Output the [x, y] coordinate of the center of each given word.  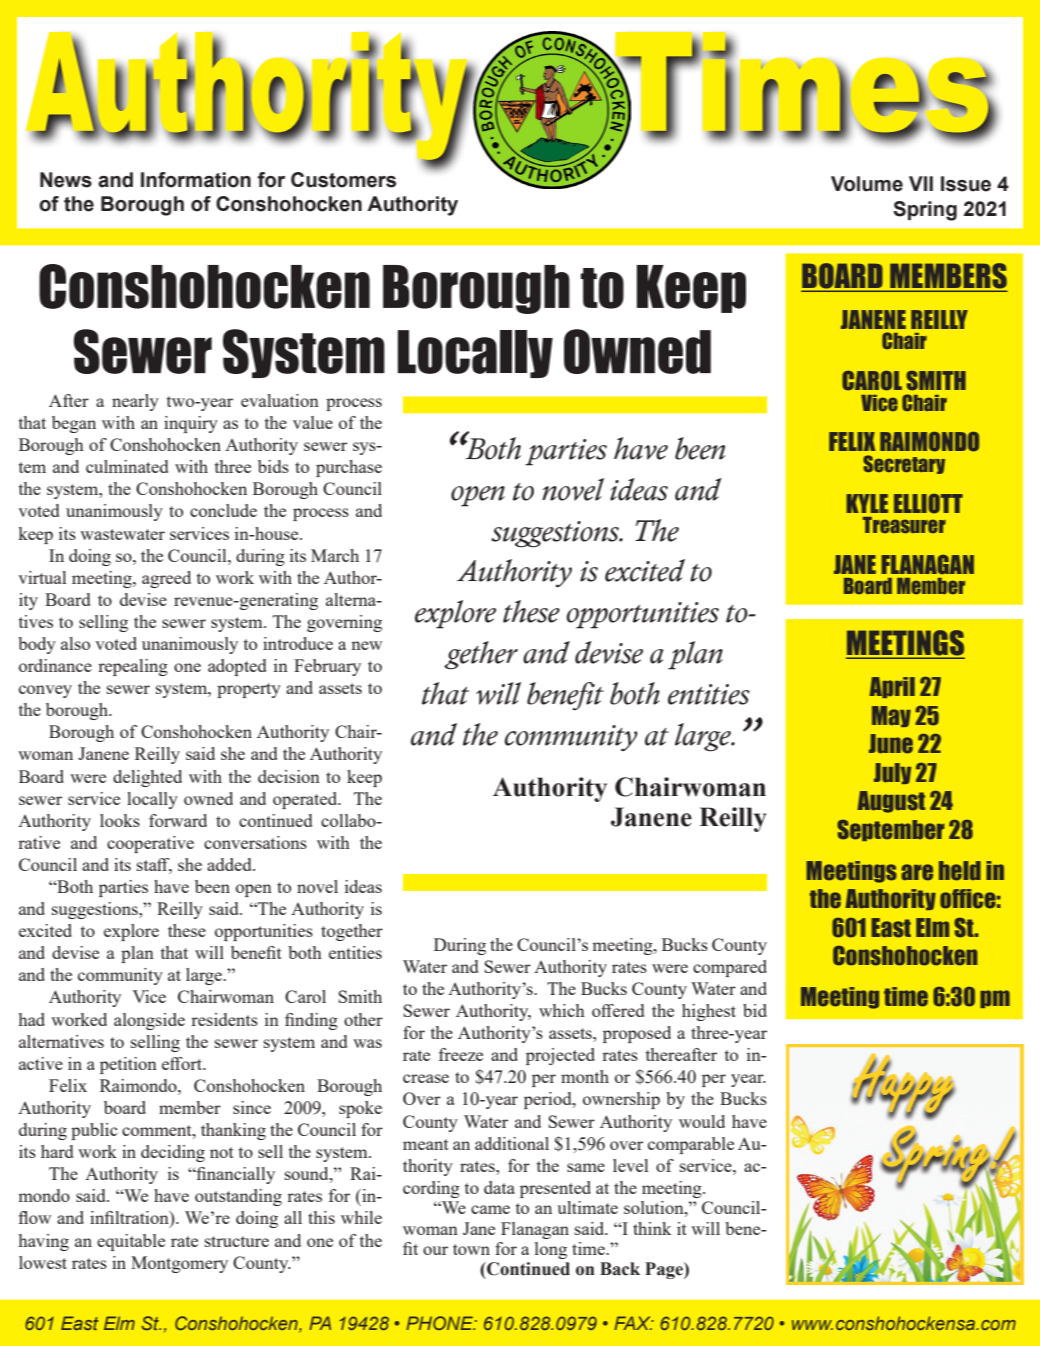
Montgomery [179, 1264]
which [562, 1010]
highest [709, 1012]
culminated [127, 466]
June [891, 744]
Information [196, 180]
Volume [867, 184]
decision [289, 776]
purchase [349, 468]
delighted [147, 778]
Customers [343, 180]
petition [128, 1065]
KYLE [867, 503]
